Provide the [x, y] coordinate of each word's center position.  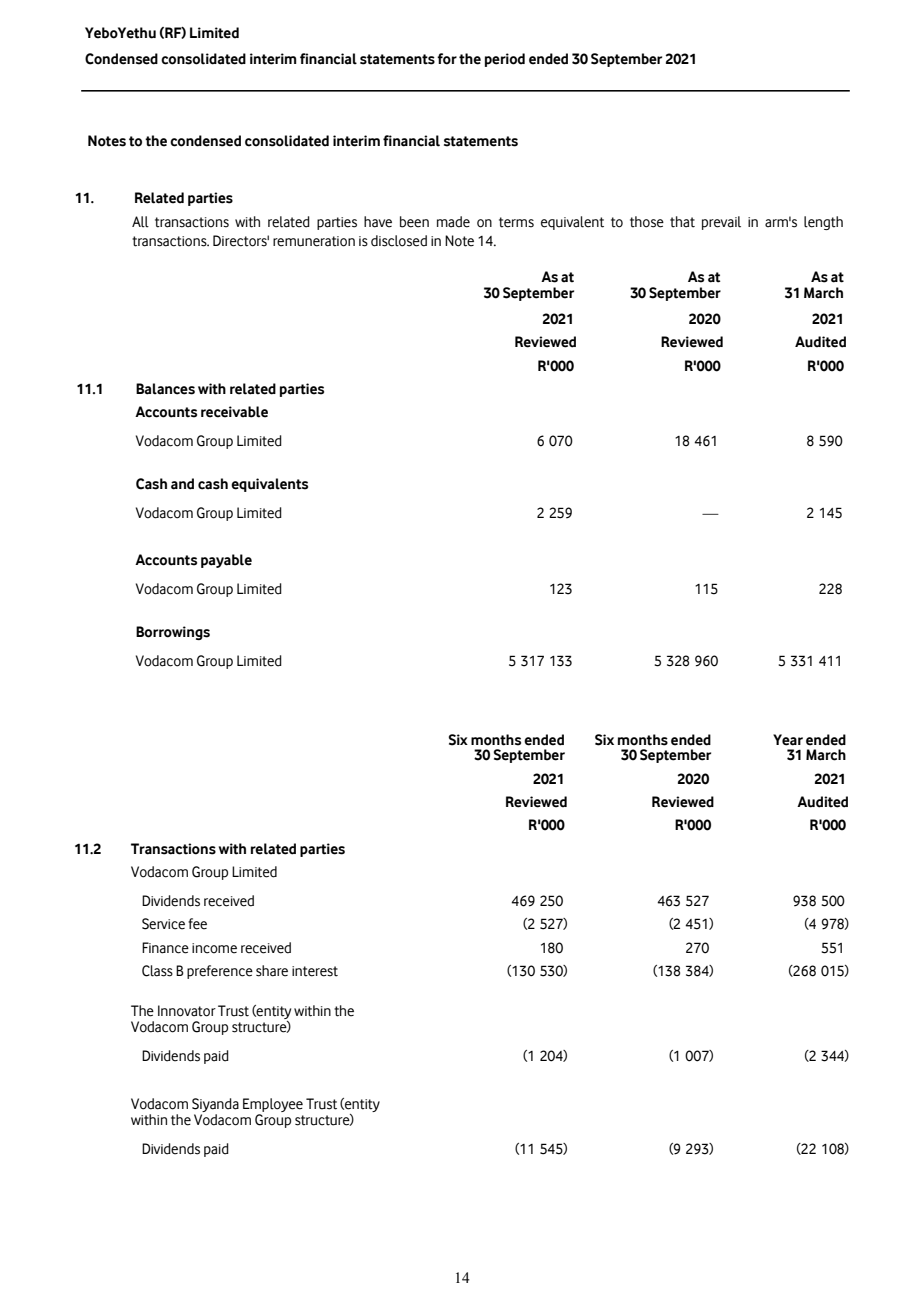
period [505, 60]
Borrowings [173, 633]
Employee [273, 1106]
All [140, 222]
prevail [721, 223]
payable [226, 561]
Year [788, 740]
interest [315, 971]
